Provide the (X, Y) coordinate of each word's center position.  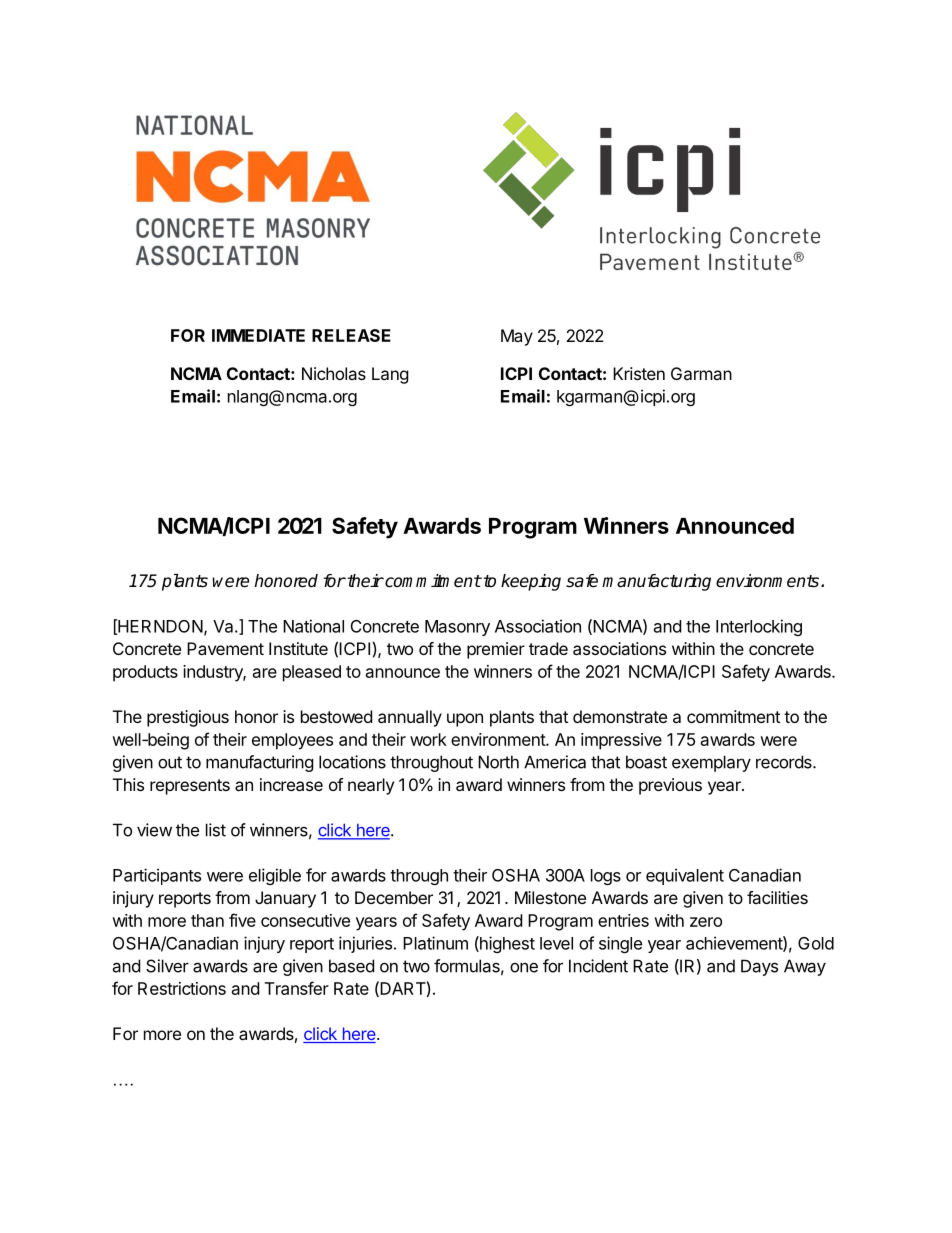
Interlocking (759, 627)
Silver (167, 966)
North (498, 762)
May (517, 337)
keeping (531, 582)
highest (506, 944)
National (313, 626)
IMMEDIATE (258, 335)
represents (190, 787)
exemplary (711, 763)
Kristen (639, 373)
